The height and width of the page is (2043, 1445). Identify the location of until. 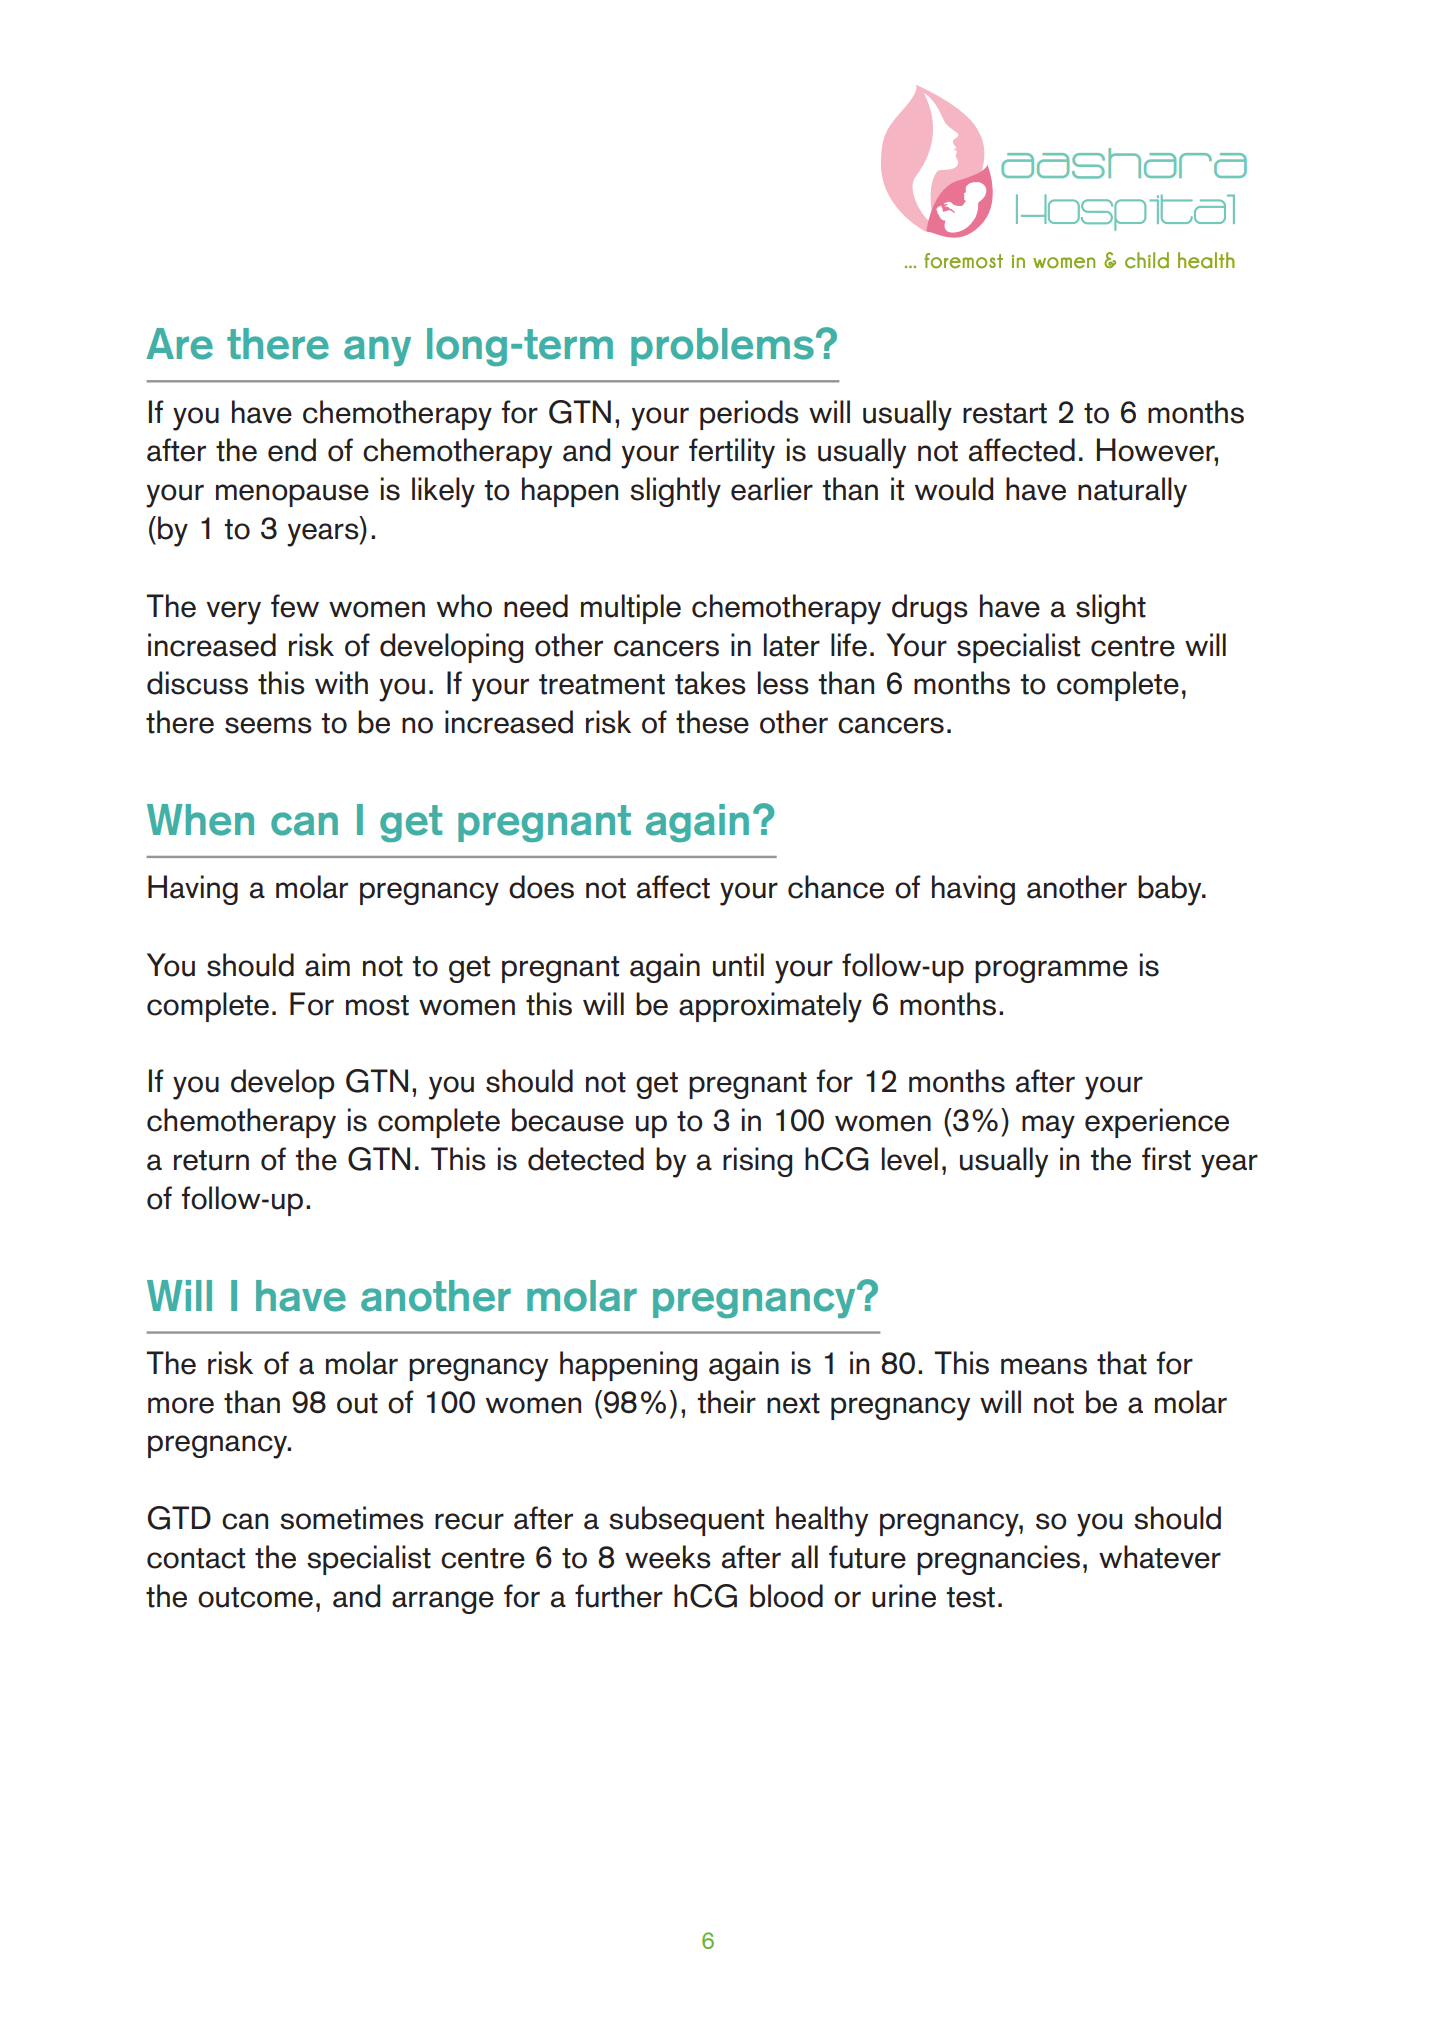
(738, 965).
